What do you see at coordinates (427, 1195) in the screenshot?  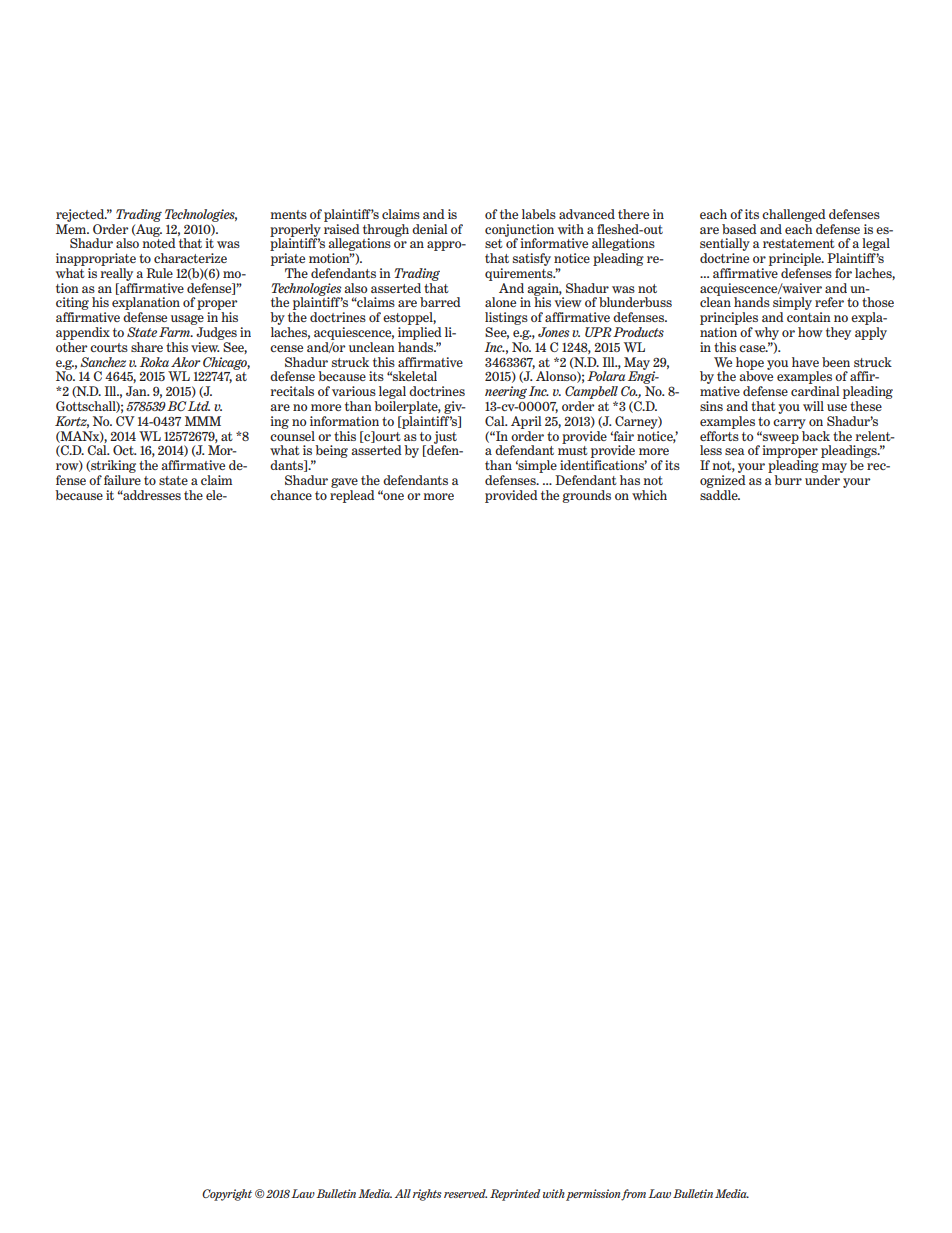 I see `rights` at bounding box center [427, 1195].
